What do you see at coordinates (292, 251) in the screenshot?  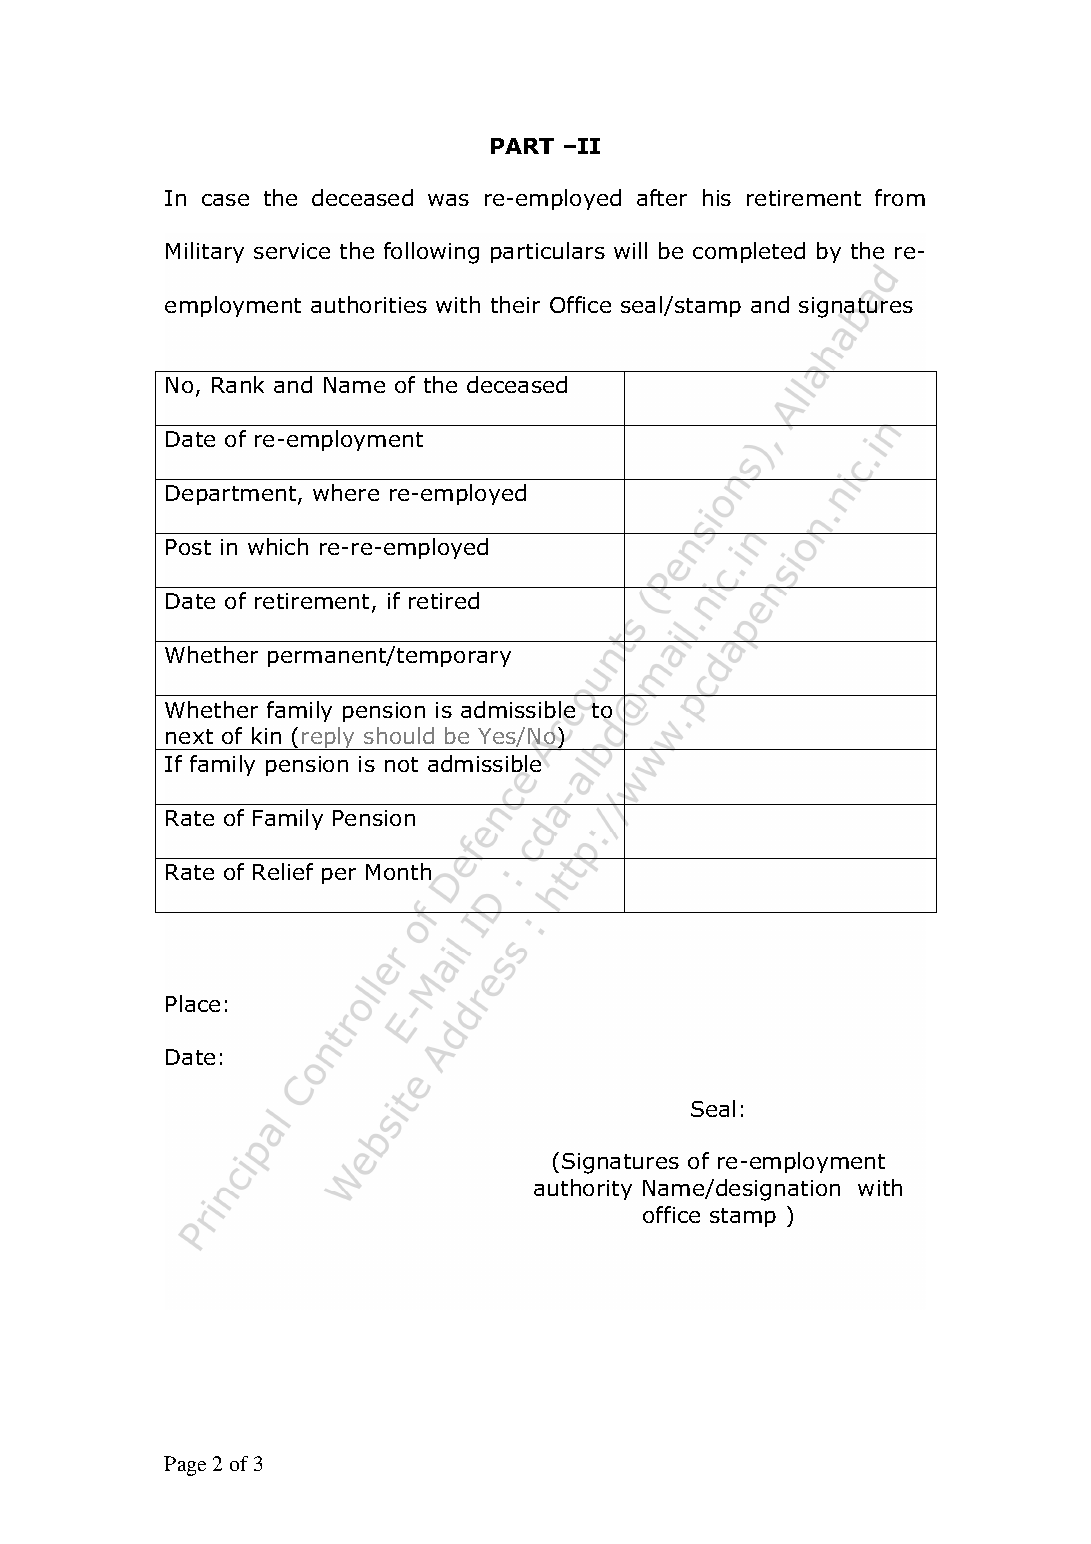 I see `service` at bounding box center [292, 251].
